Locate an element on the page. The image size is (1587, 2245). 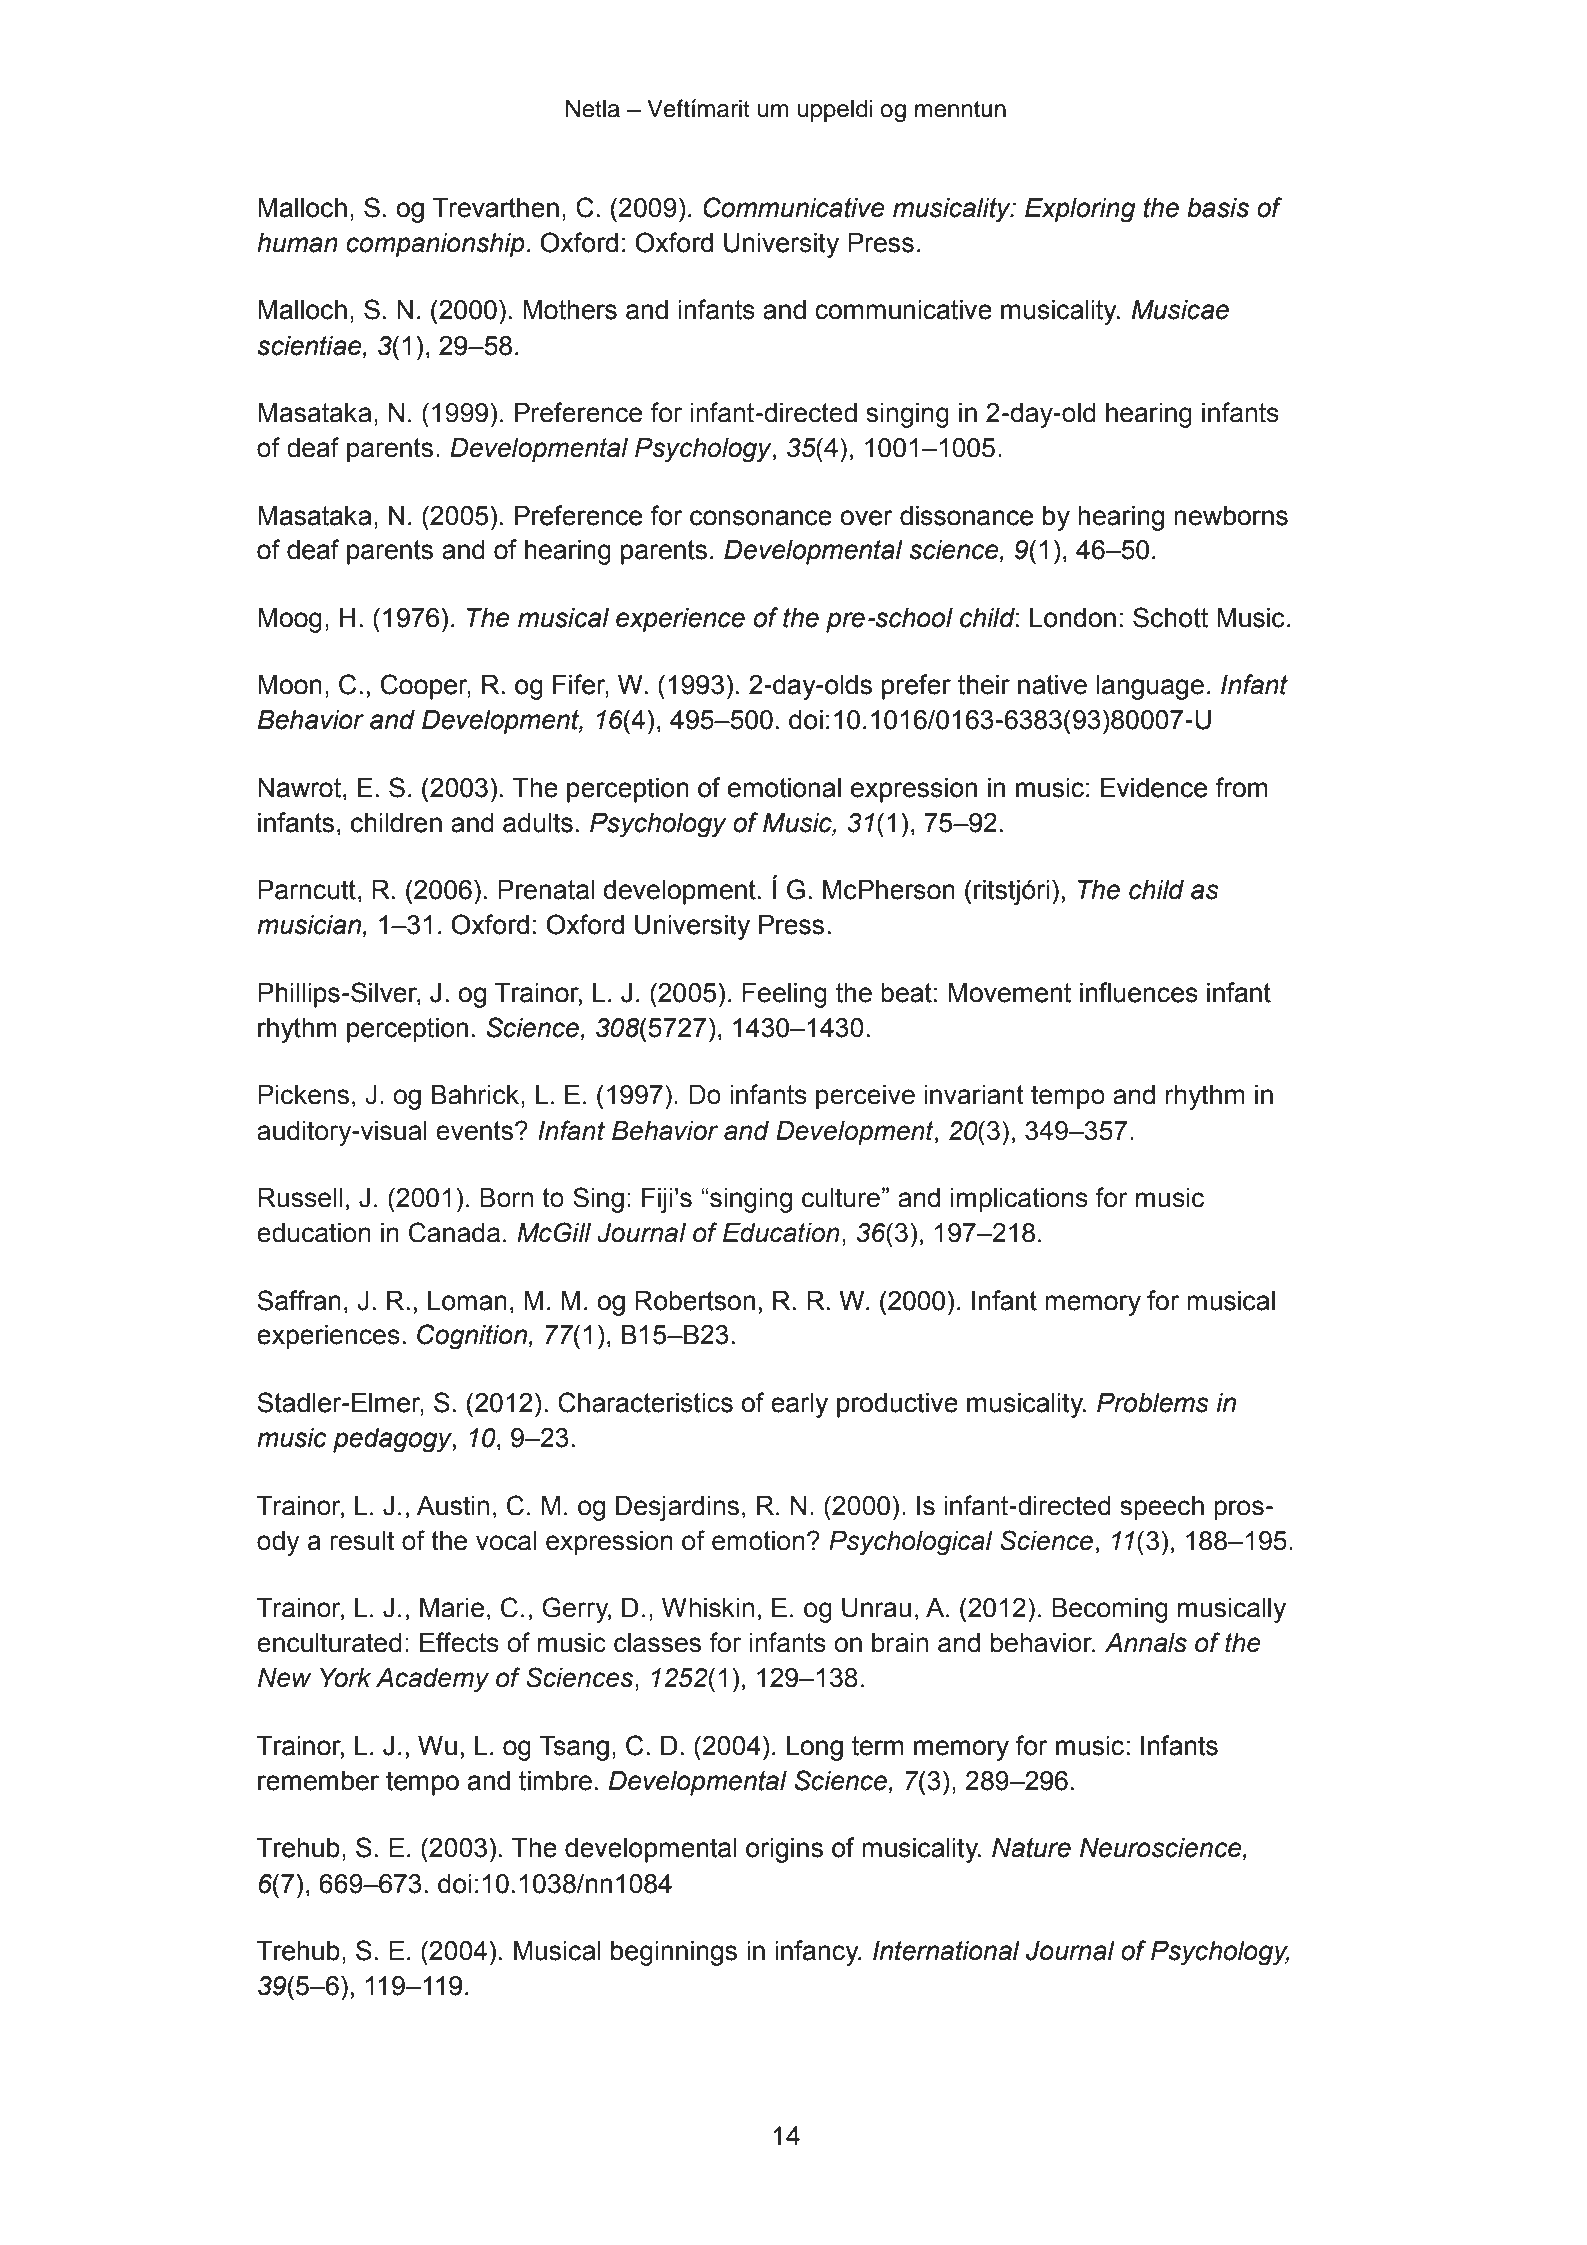
companionship is located at coordinates (435, 245).
